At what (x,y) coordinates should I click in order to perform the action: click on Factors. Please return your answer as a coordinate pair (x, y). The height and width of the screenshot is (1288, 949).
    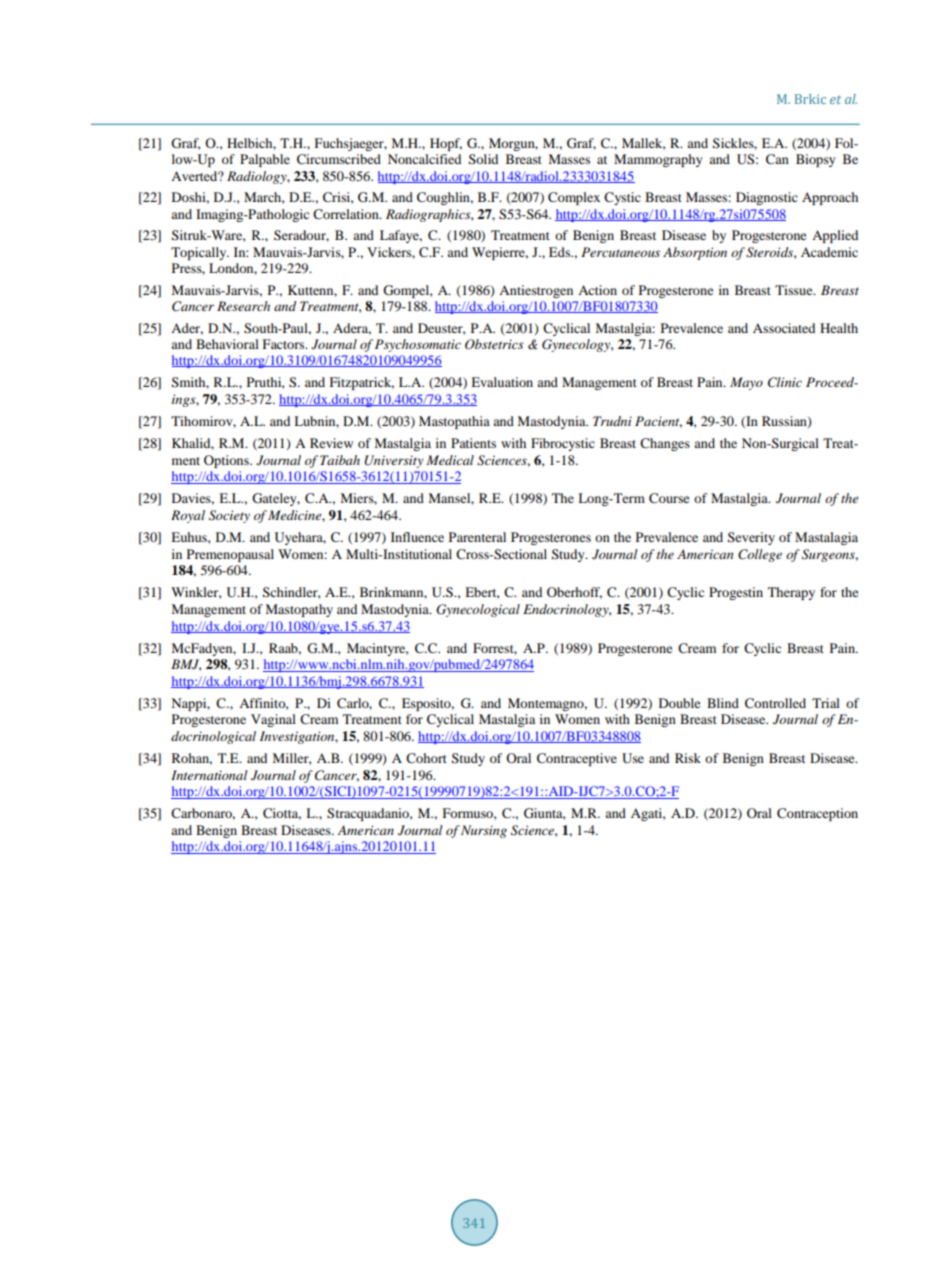
    Looking at the image, I should click on (284, 344).
